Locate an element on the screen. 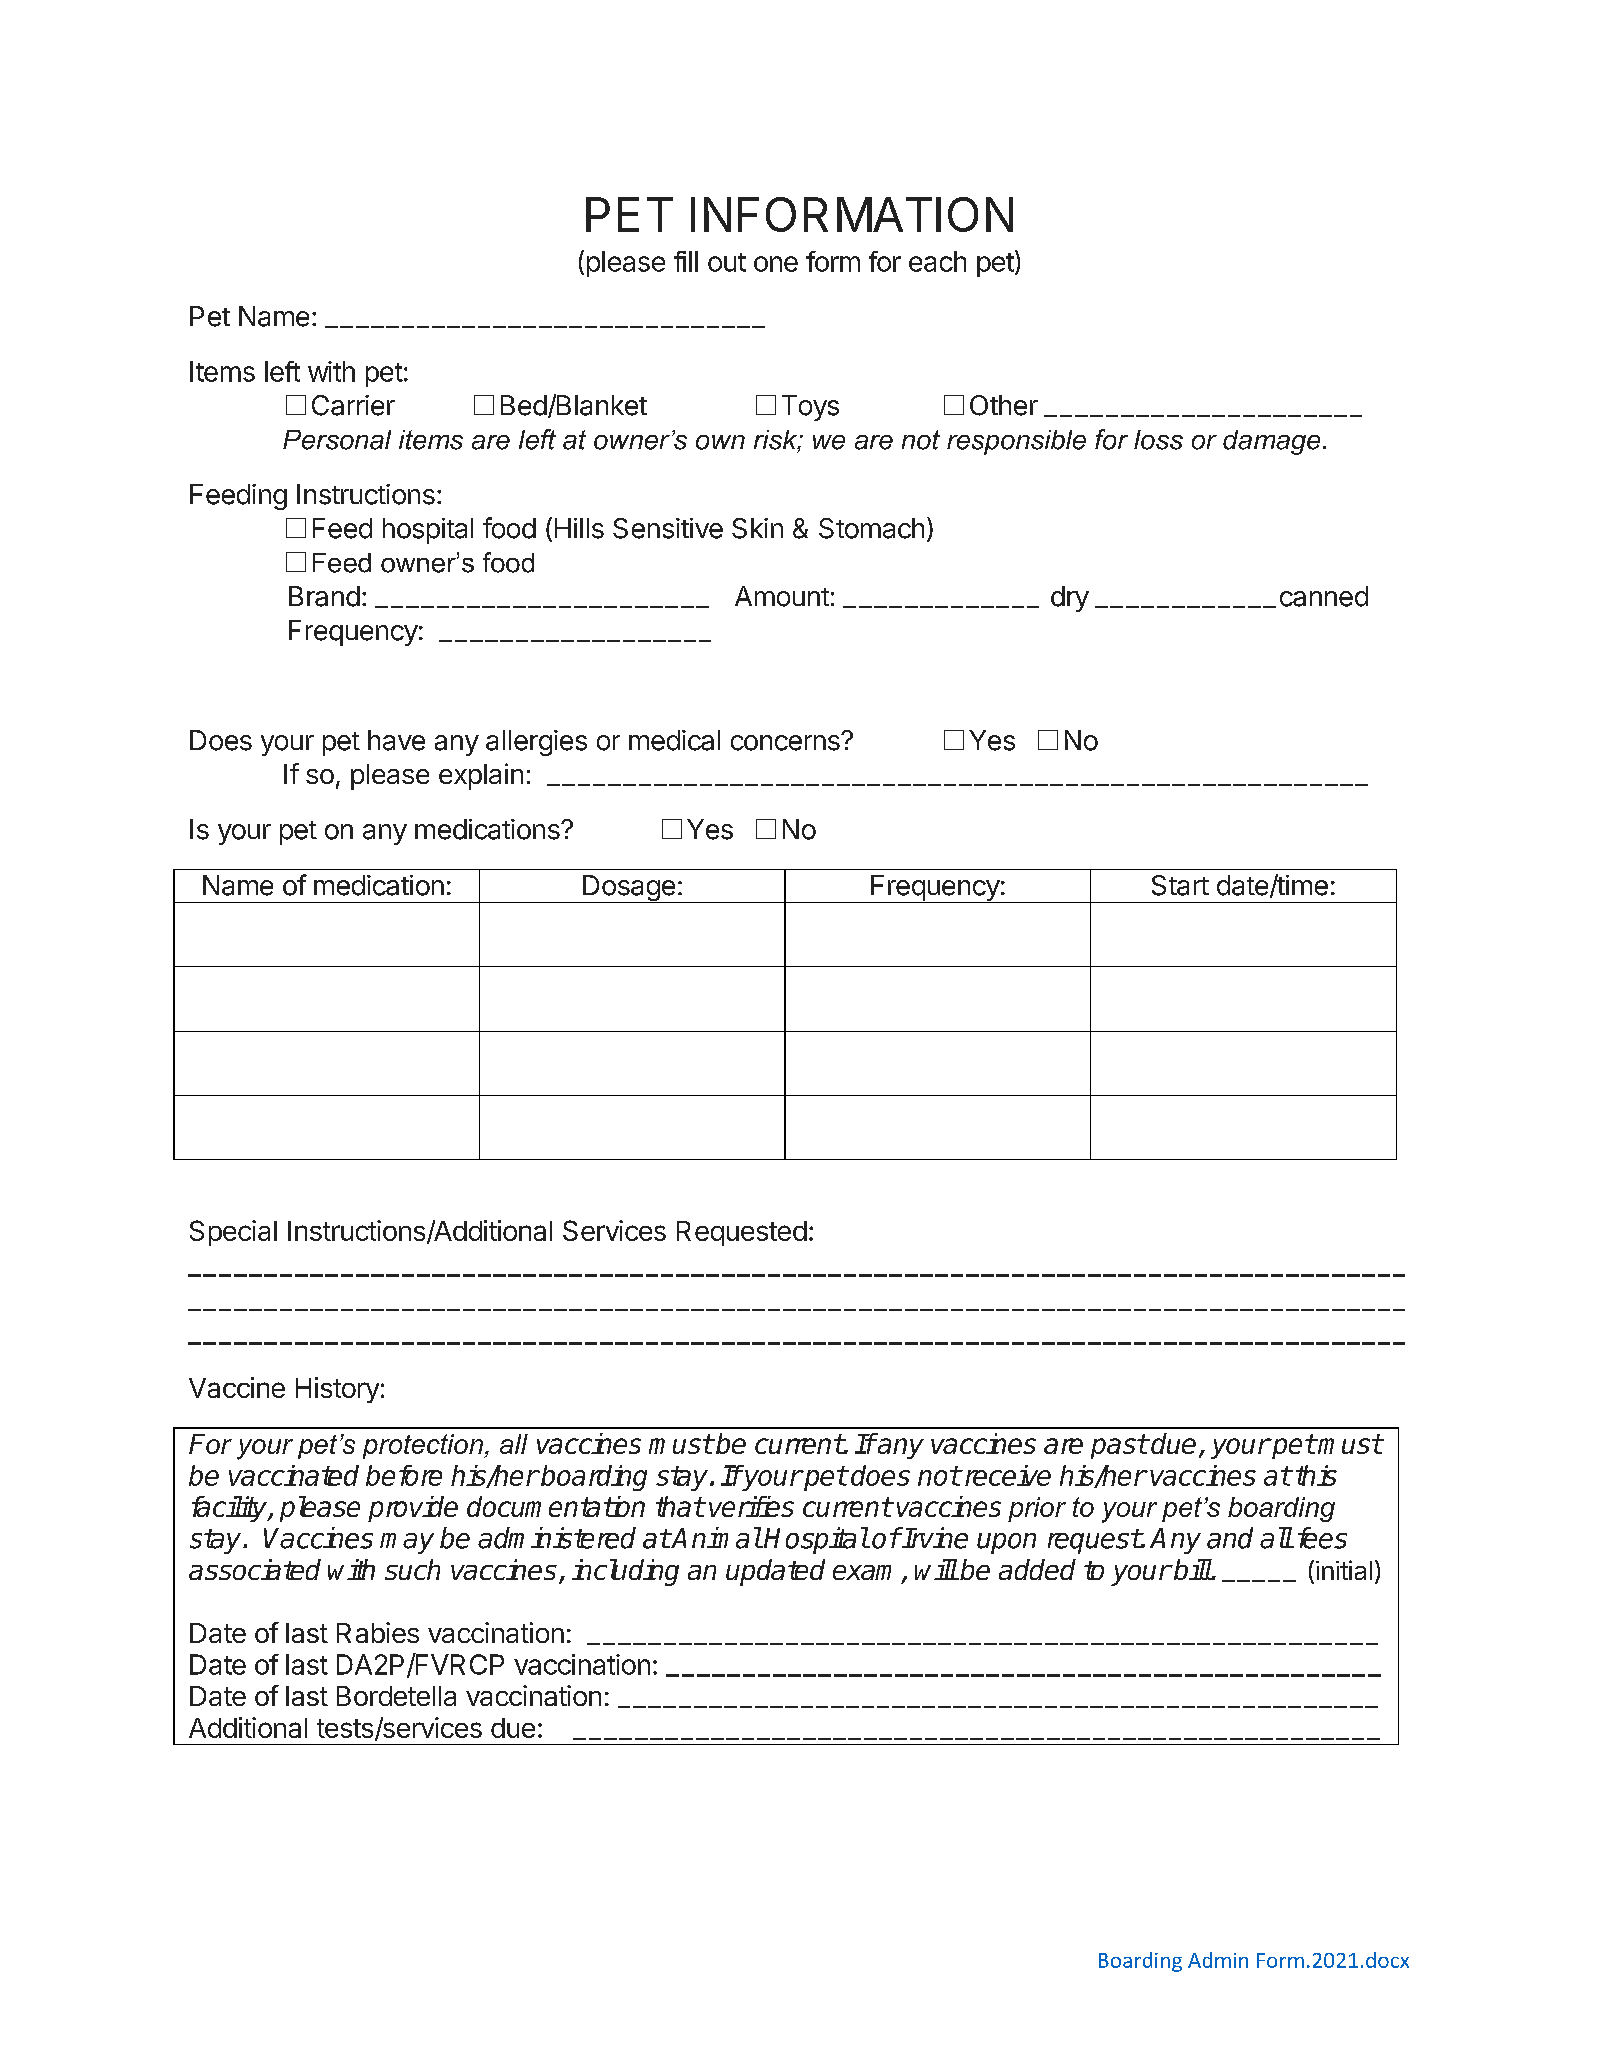  Personal is located at coordinates (337, 440).
